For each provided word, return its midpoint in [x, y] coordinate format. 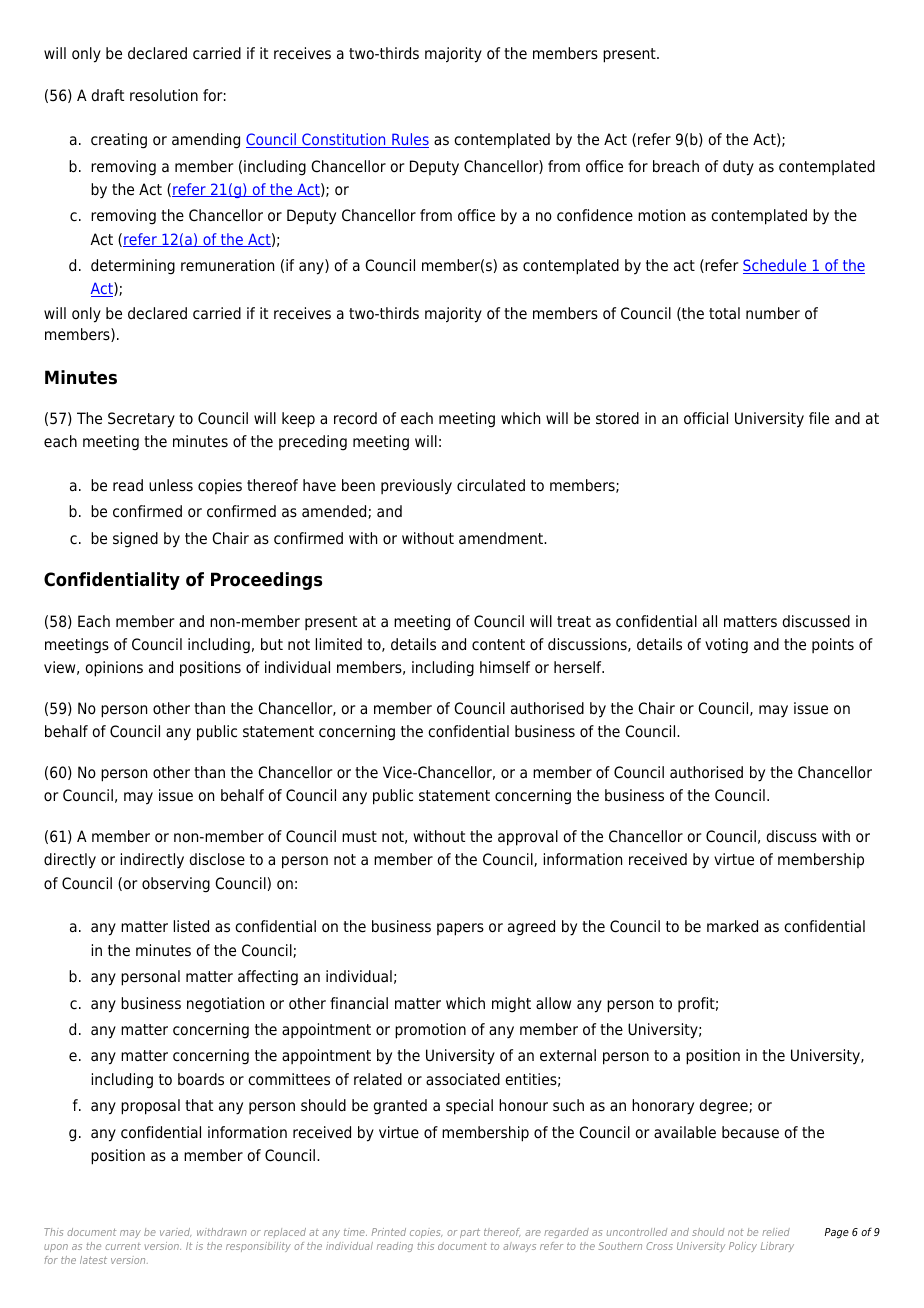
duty [738, 168]
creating [119, 141]
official [706, 418]
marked [732, 926]
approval [528, 838]
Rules [409, 140]
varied [175, 1232]
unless [171, 485]
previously [416, 487]
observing [176, 885]
